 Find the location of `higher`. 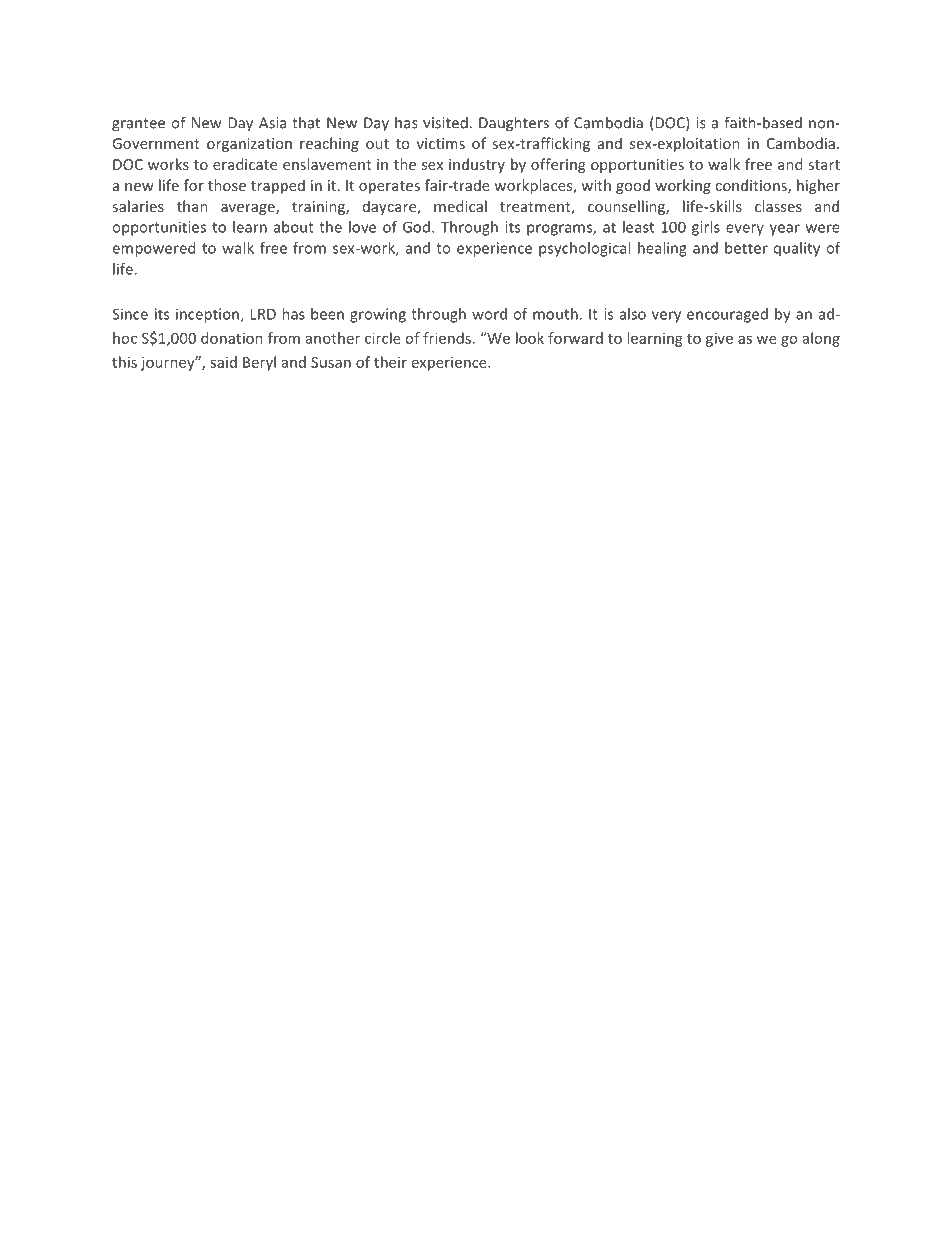

higher is located at coordinates (818, 186).
